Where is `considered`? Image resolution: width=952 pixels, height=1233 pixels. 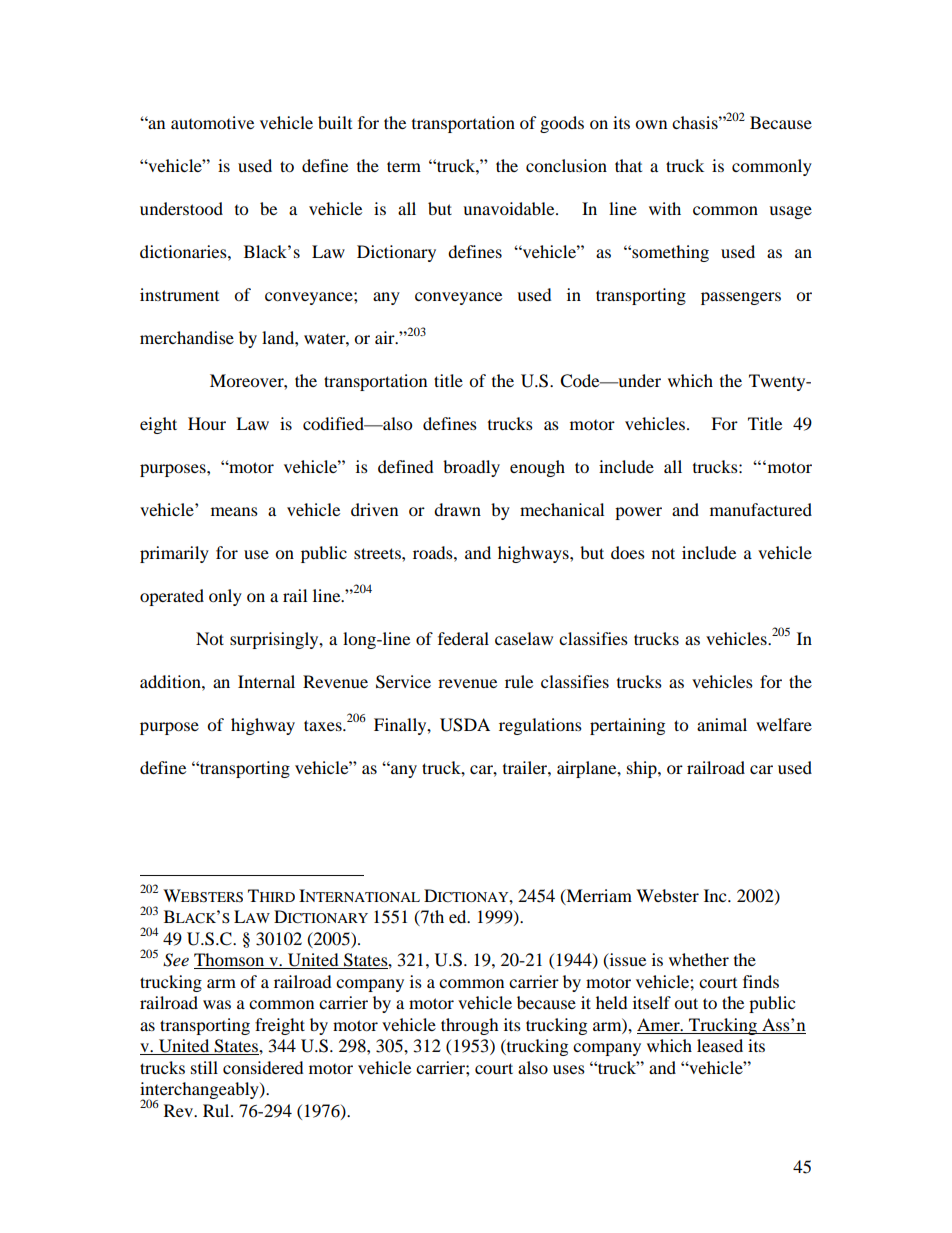
considered is located at coordinates (263, 1067).
